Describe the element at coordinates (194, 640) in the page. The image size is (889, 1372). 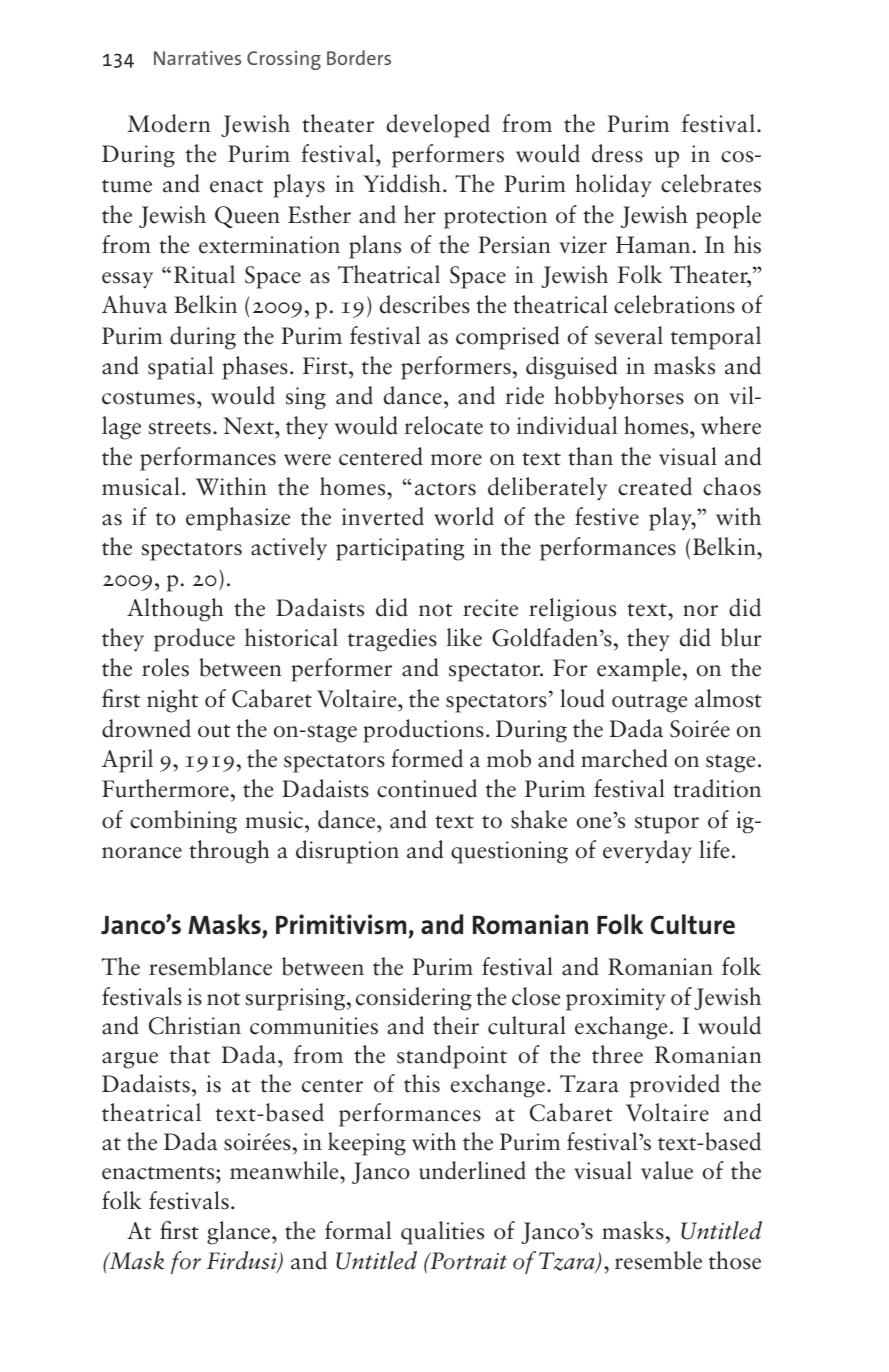
I see `produce` at that location.
